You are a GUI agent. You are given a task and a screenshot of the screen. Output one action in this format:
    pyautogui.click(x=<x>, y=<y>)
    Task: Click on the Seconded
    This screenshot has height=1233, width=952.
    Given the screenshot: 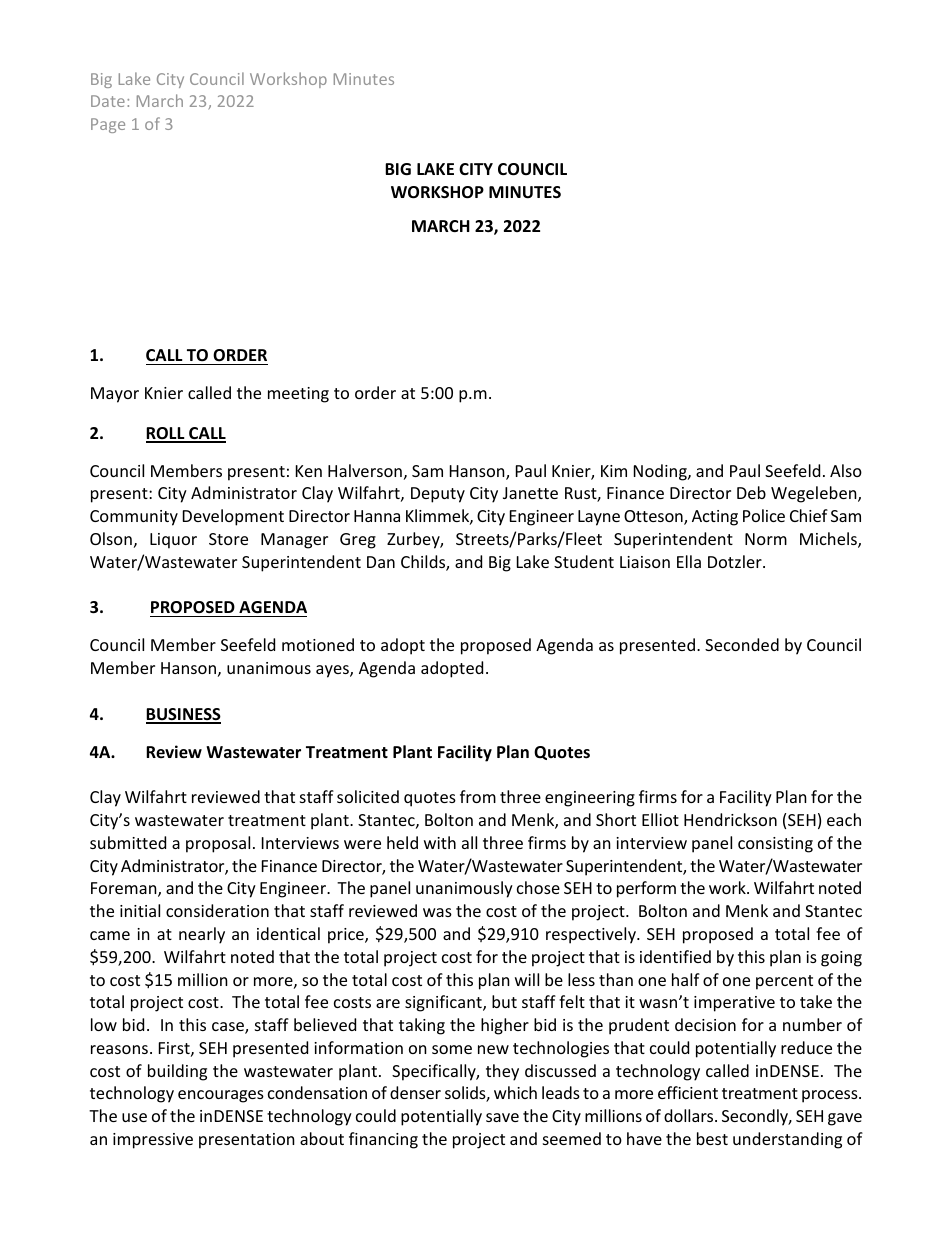 What is the action you would take?
    pyautogui.click(x=742, y=644)
